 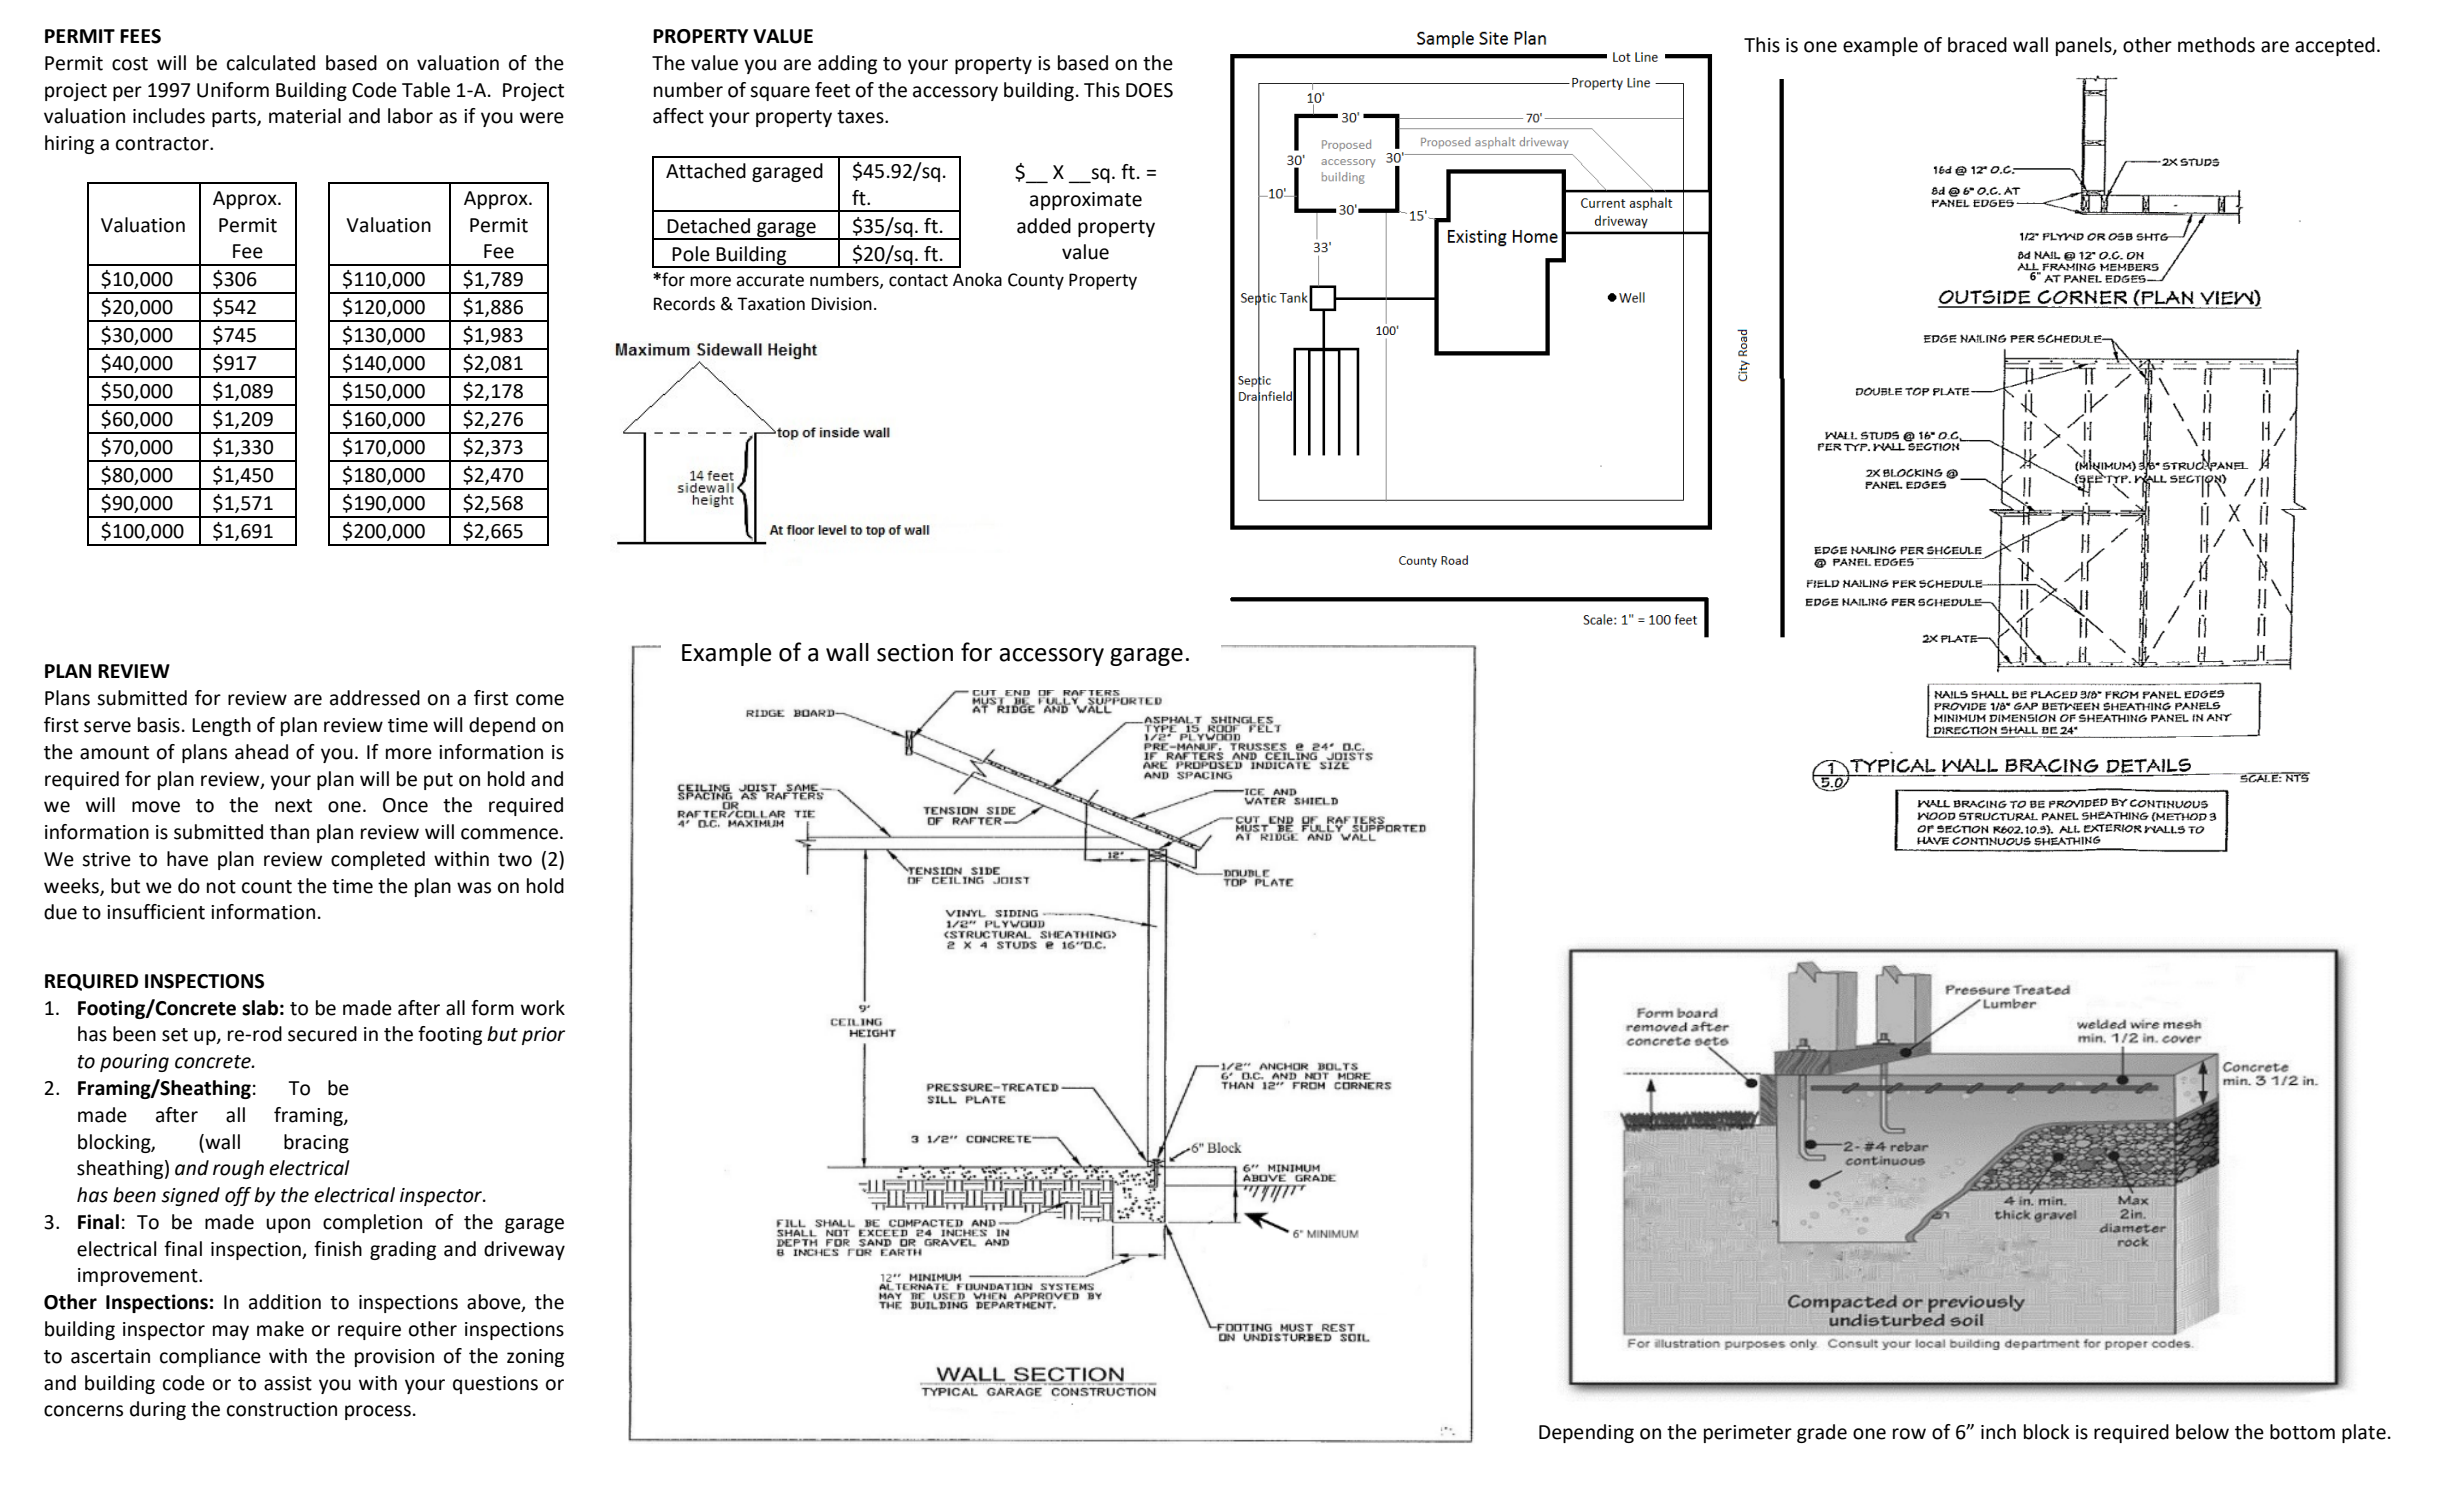 I want to click on ahead, so click(x=261, y=752).
